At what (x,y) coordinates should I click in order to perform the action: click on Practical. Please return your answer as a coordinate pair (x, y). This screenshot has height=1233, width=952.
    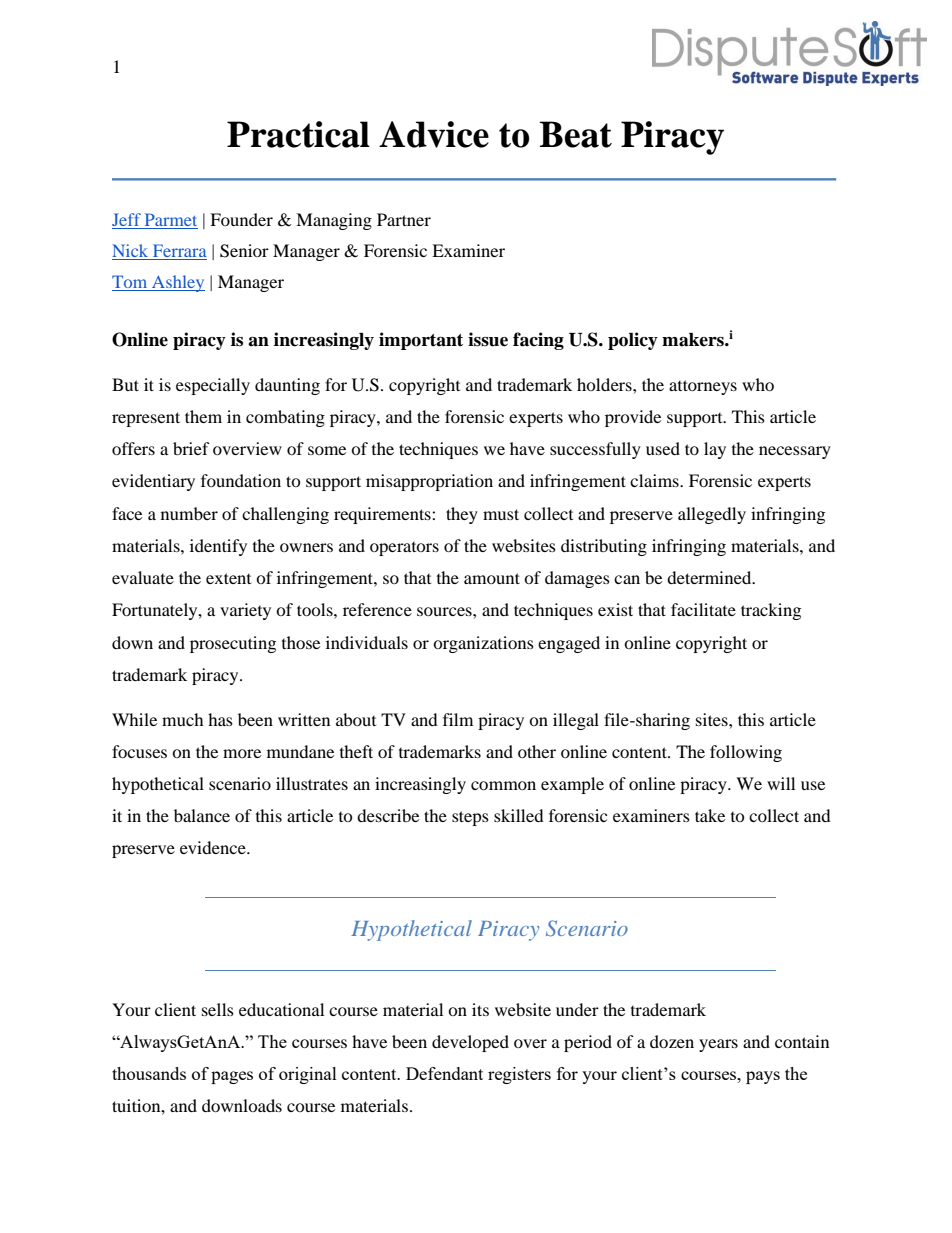
    Looking at the image, I should click on (298, 134).
